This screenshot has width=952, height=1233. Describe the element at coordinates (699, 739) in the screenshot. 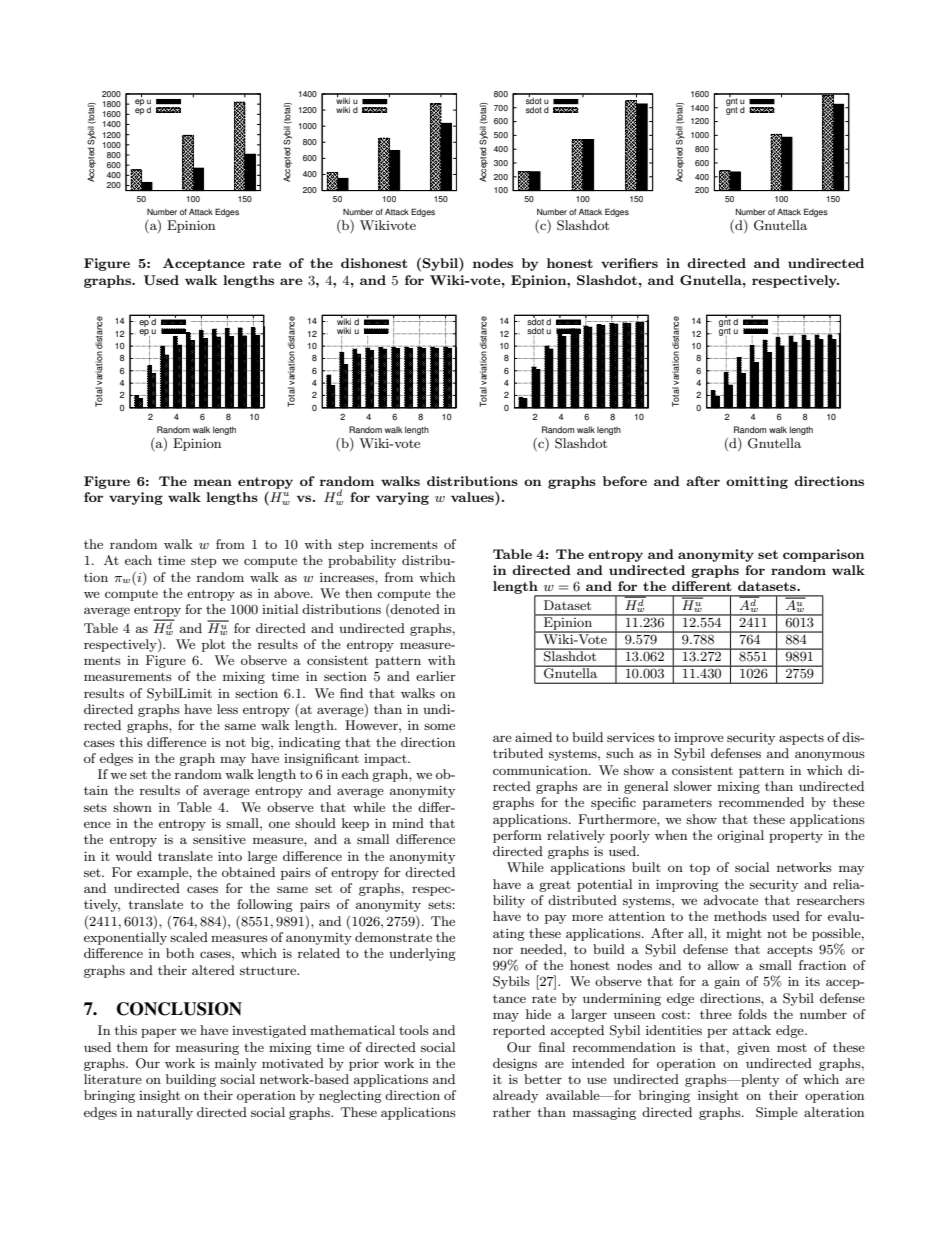

I see `improve` at that location.
